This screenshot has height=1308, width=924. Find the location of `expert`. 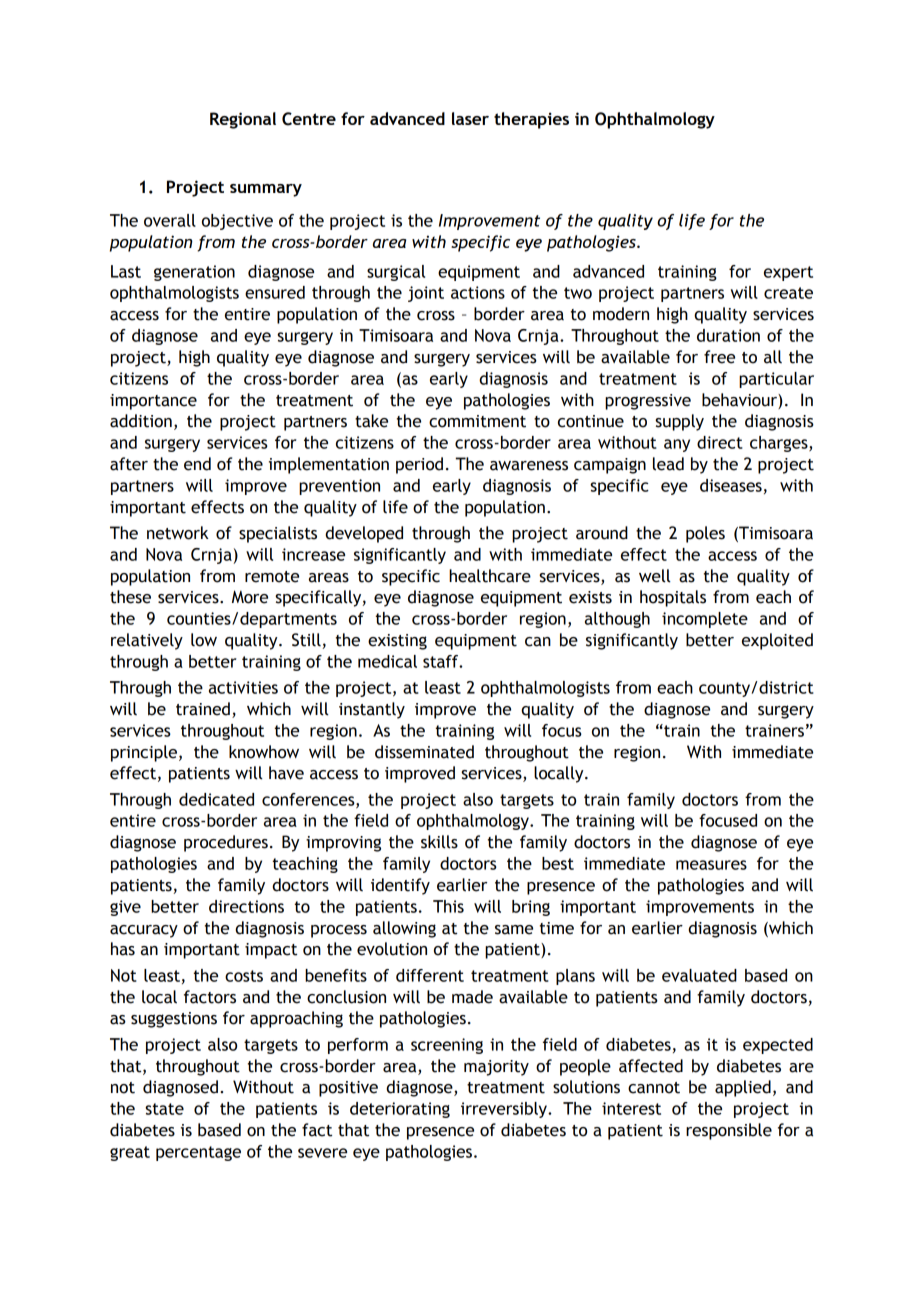

expert is located at coordinates (788, 273).
